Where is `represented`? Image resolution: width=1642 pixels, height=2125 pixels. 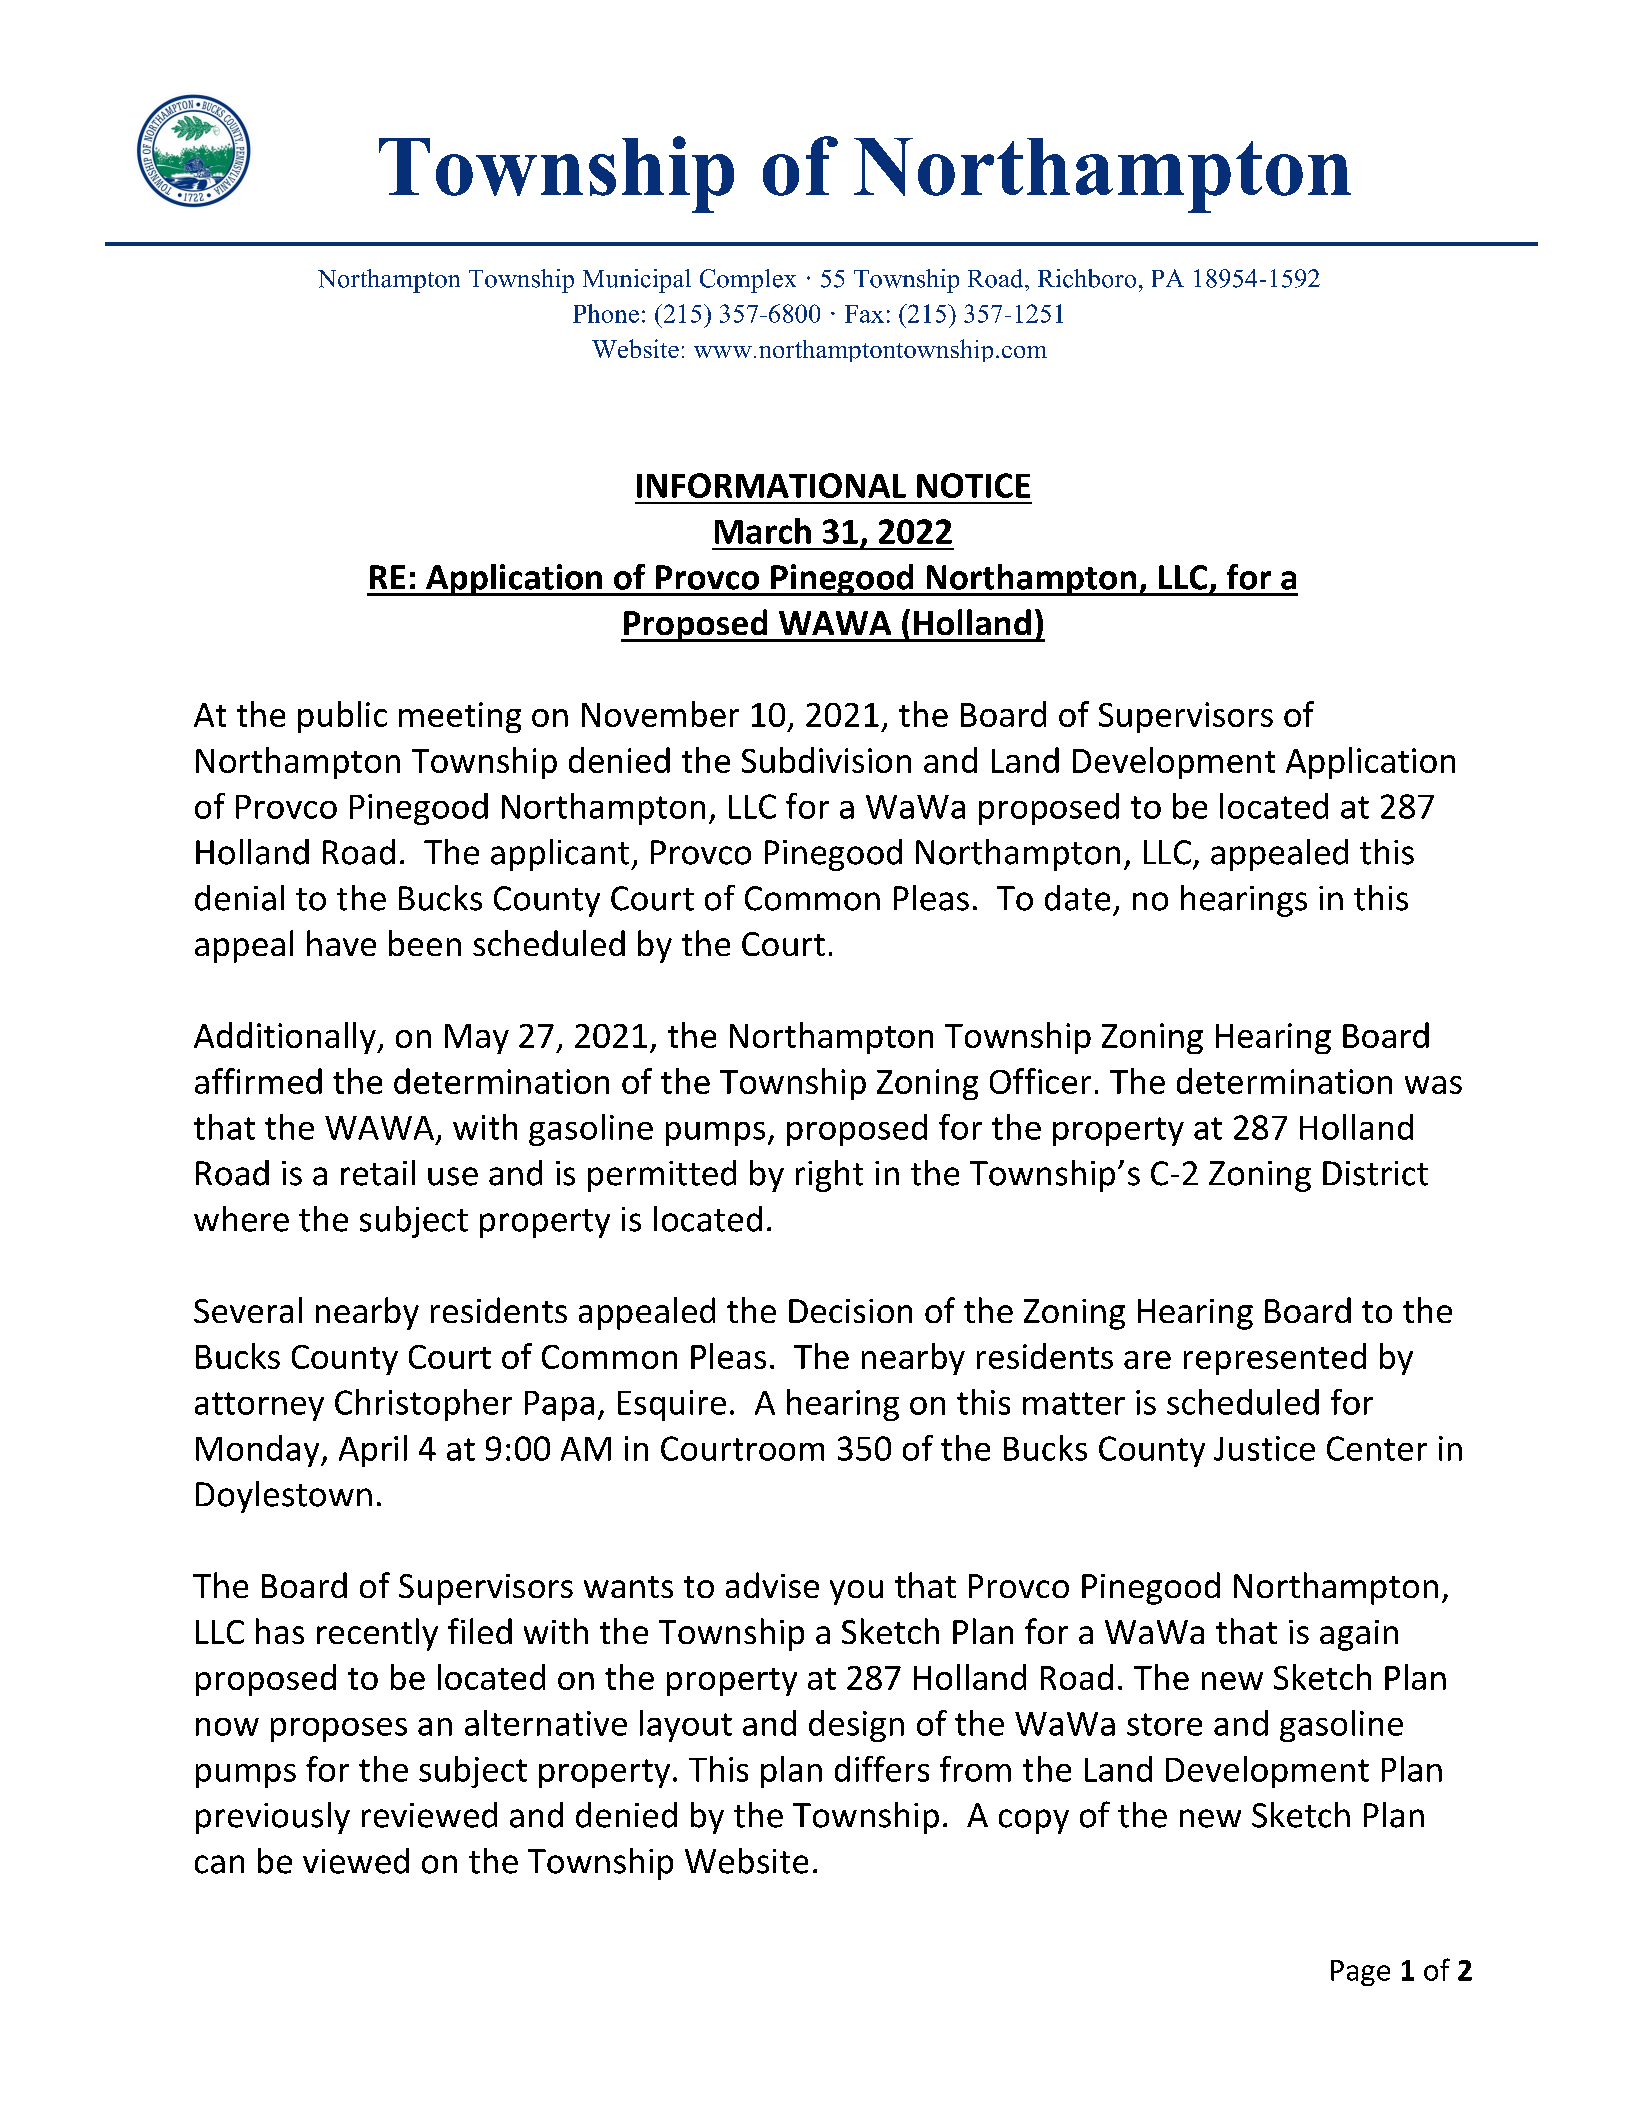 represented is located at coordinates (1275, 1359).
